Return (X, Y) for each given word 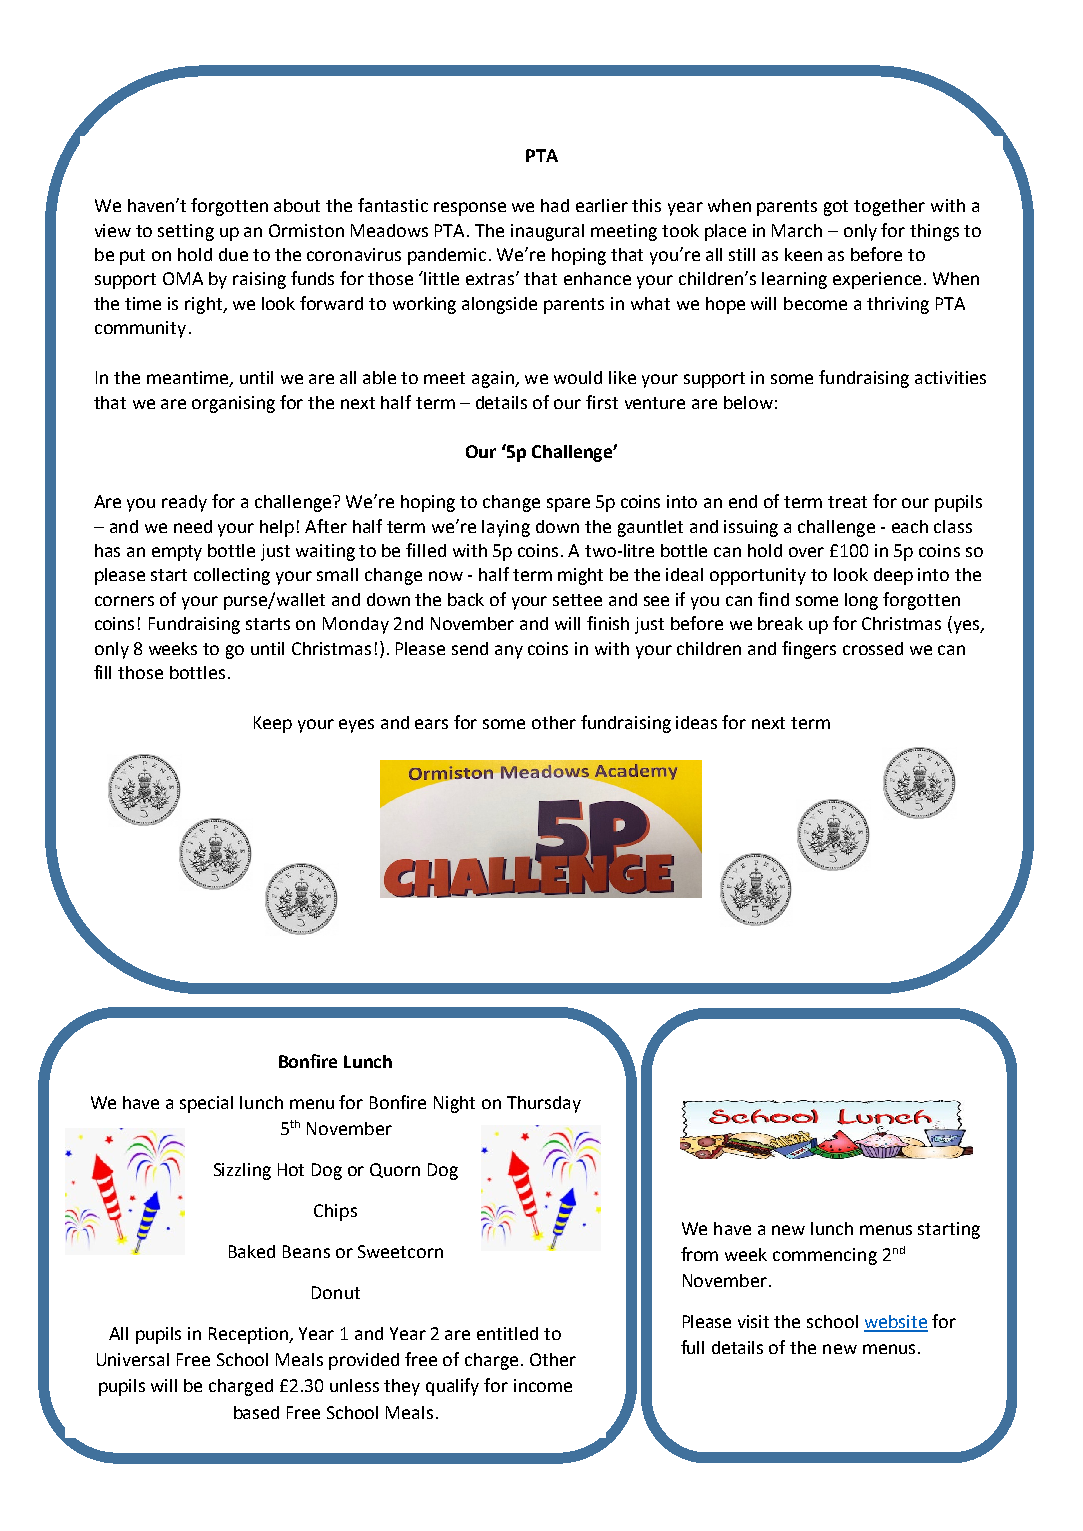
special (206, 1104)
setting (186, 232)
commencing (825, 1256)
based (256, 1412)
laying (506, 528)
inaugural (547, 232)
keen (803, 254)
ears (431, 724)
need (193, 526)
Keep (273, 724)
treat (847, 502)
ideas (696, 722)
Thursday (544, 1104)
